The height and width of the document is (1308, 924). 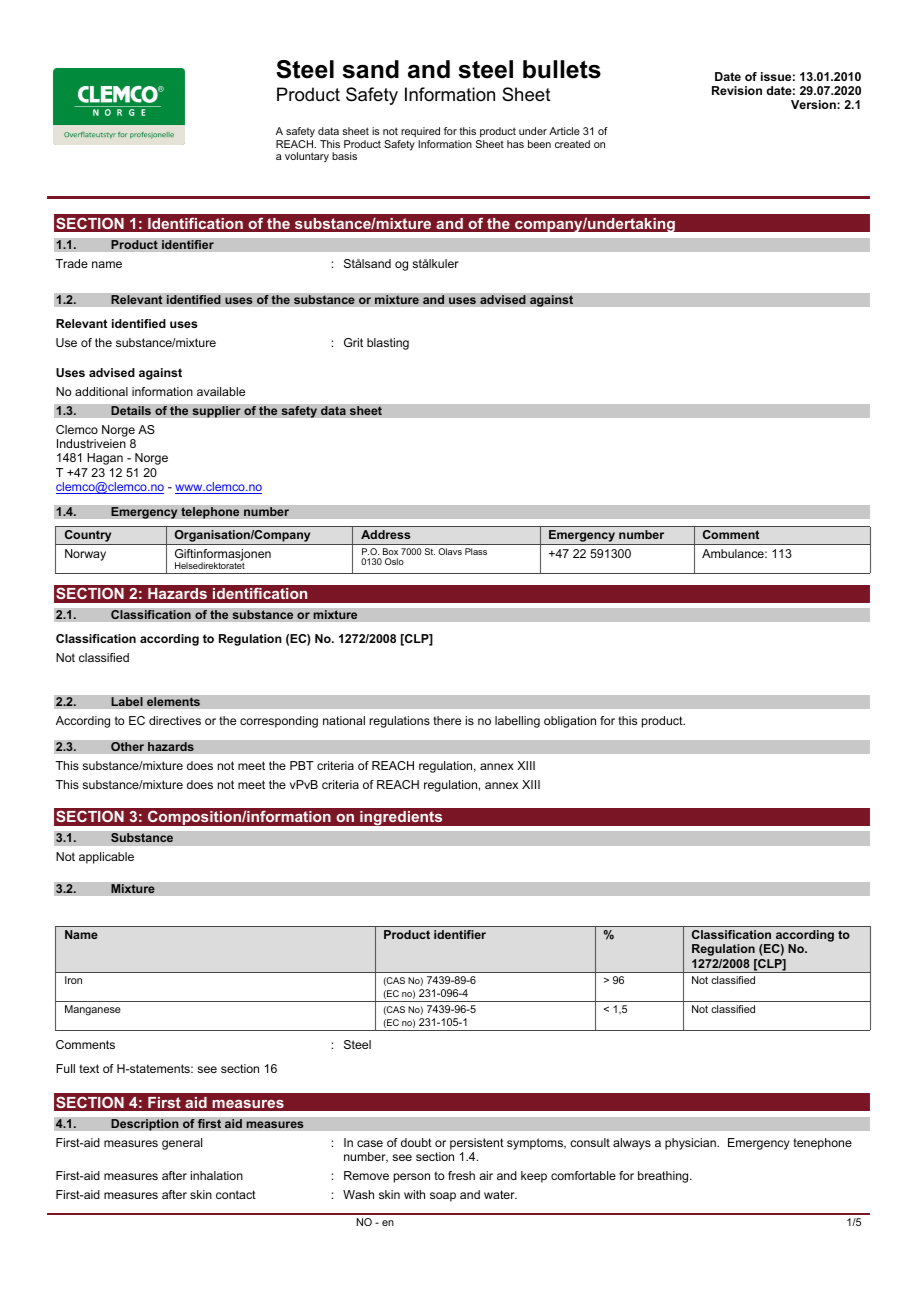 What do you see at coordinates (420, 132) in the document?
I see `required` at bounding box center [420, 132].
